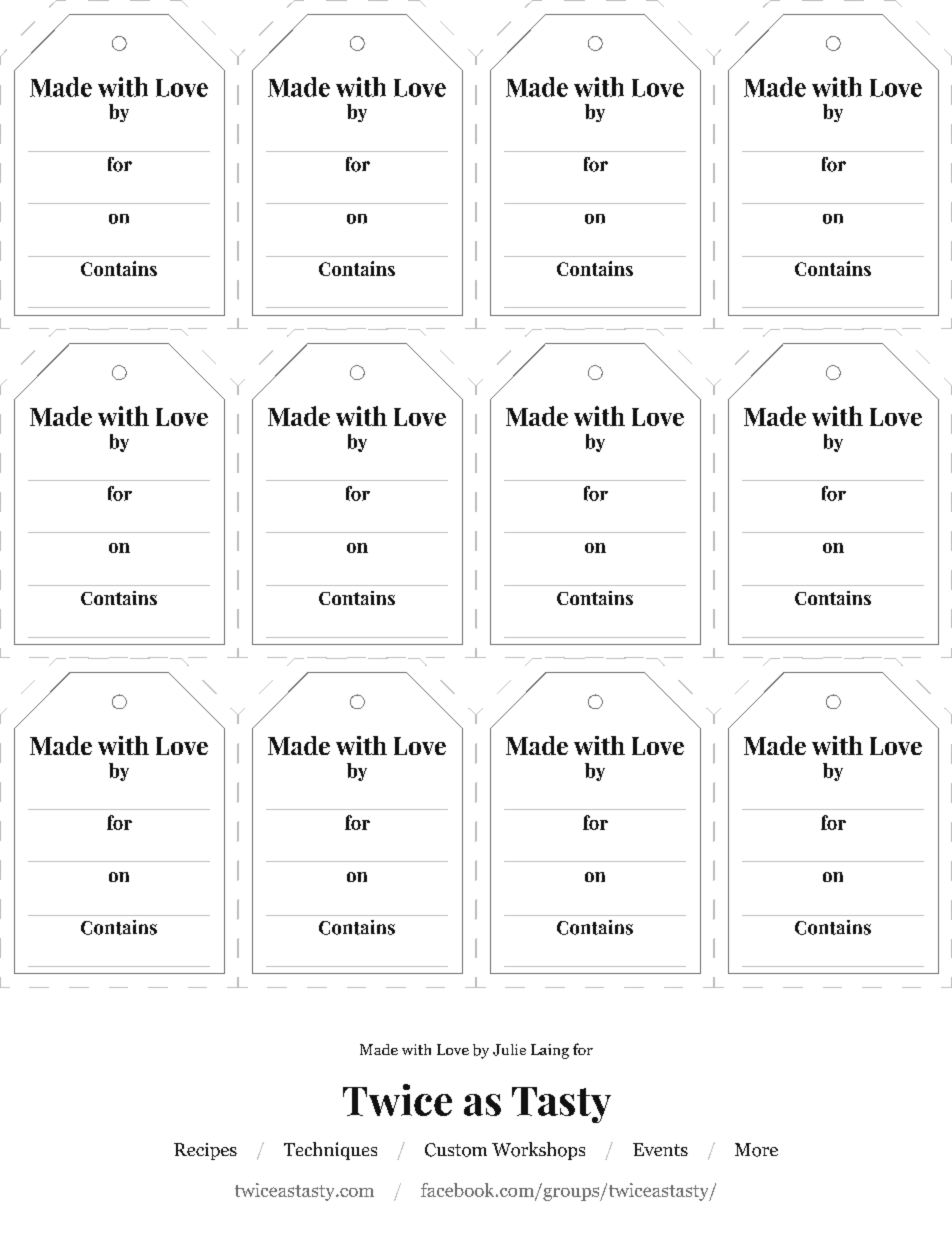 This screenshot has width=952, height=1233. Describe the element at coordinates (205, 1151) in the screenshot. I see `Recipes` at that location.
